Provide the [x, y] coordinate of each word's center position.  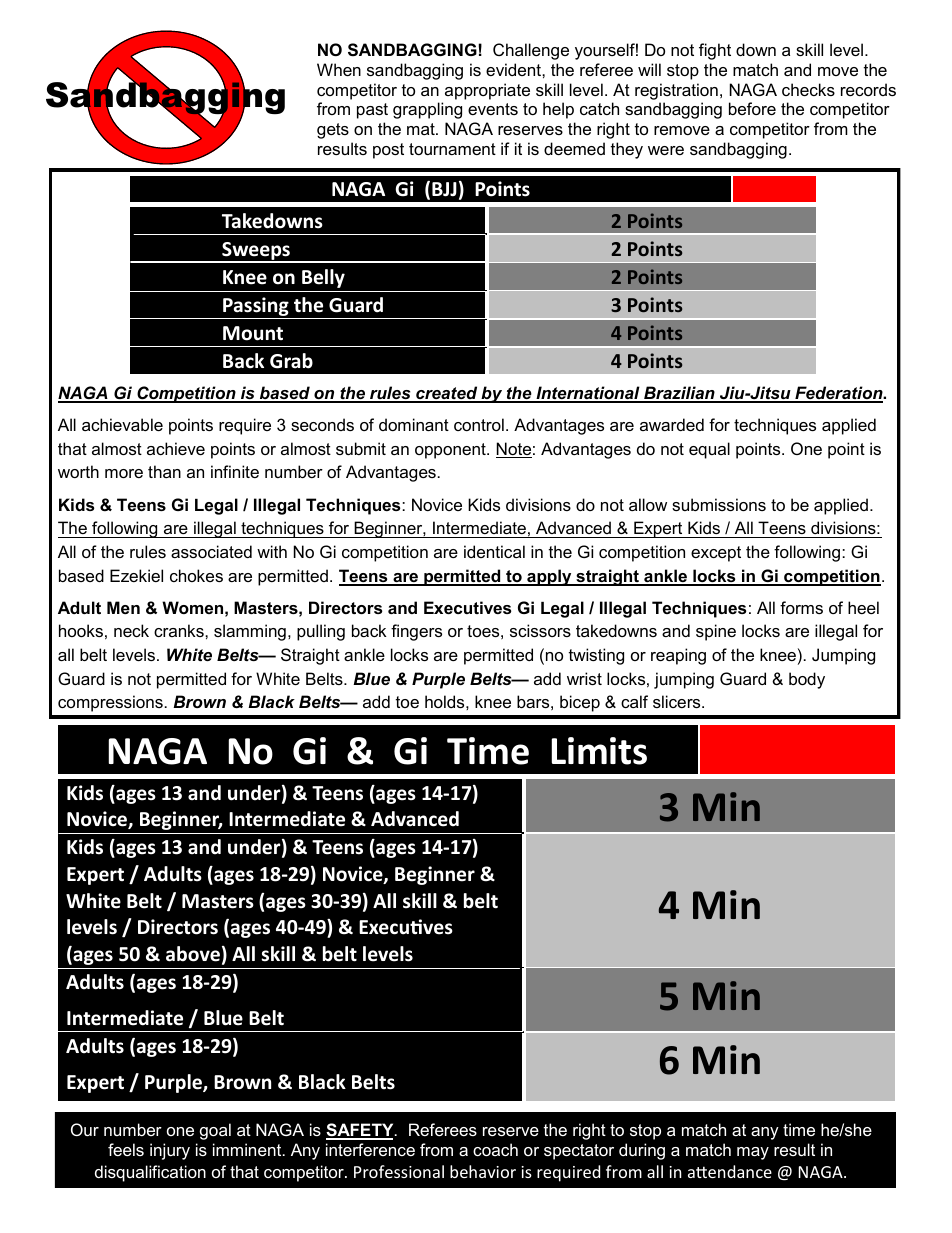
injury [170, 1151]
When [339, 69]
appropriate [487, 91]
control [479, 424]
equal [709, 450]
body [807, 680]
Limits [599, 751]
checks [808, 89]
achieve [176, 448]
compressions [110, 703]
